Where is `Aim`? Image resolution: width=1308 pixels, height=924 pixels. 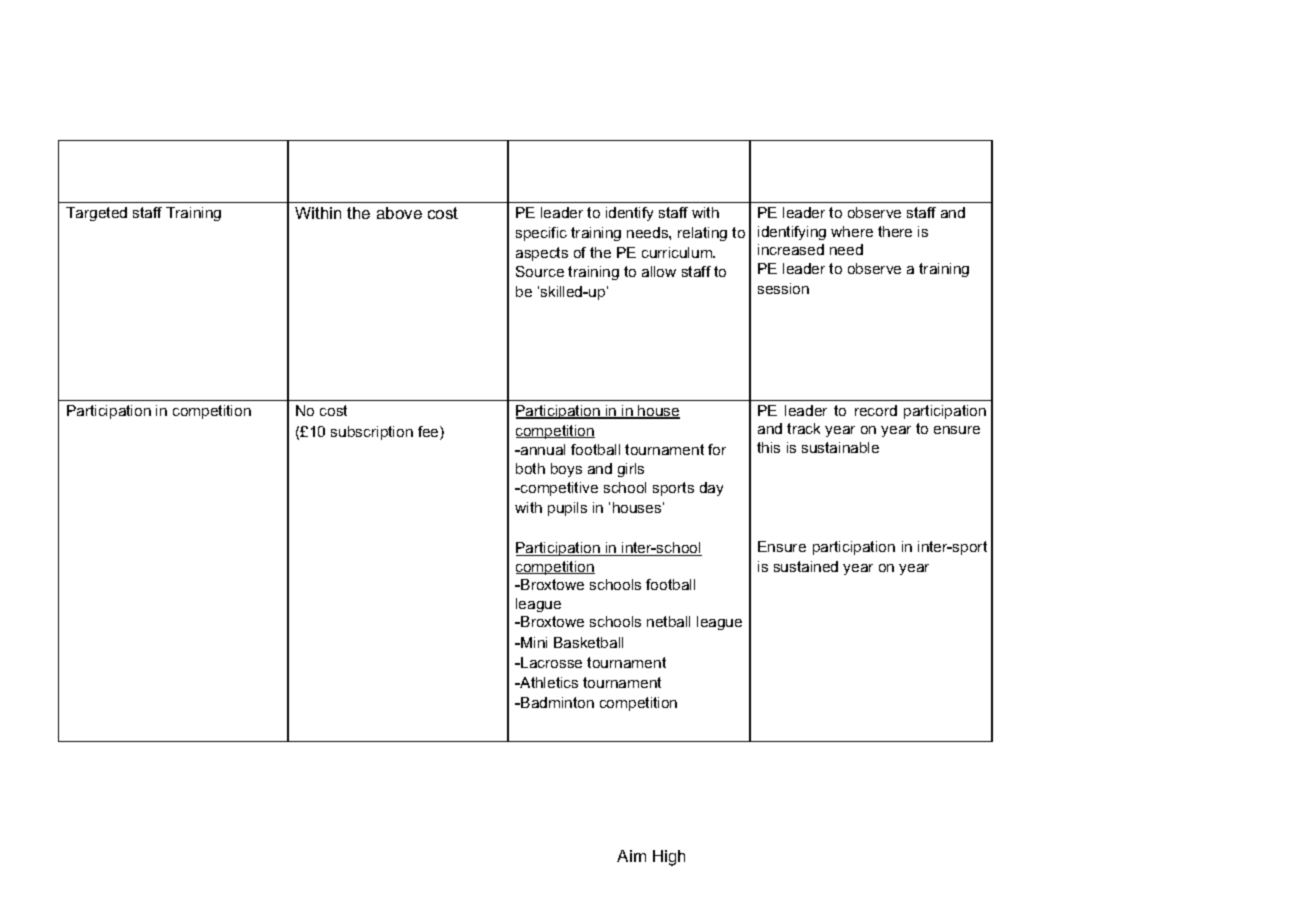 Aim is located at coordinates (631, 856).
